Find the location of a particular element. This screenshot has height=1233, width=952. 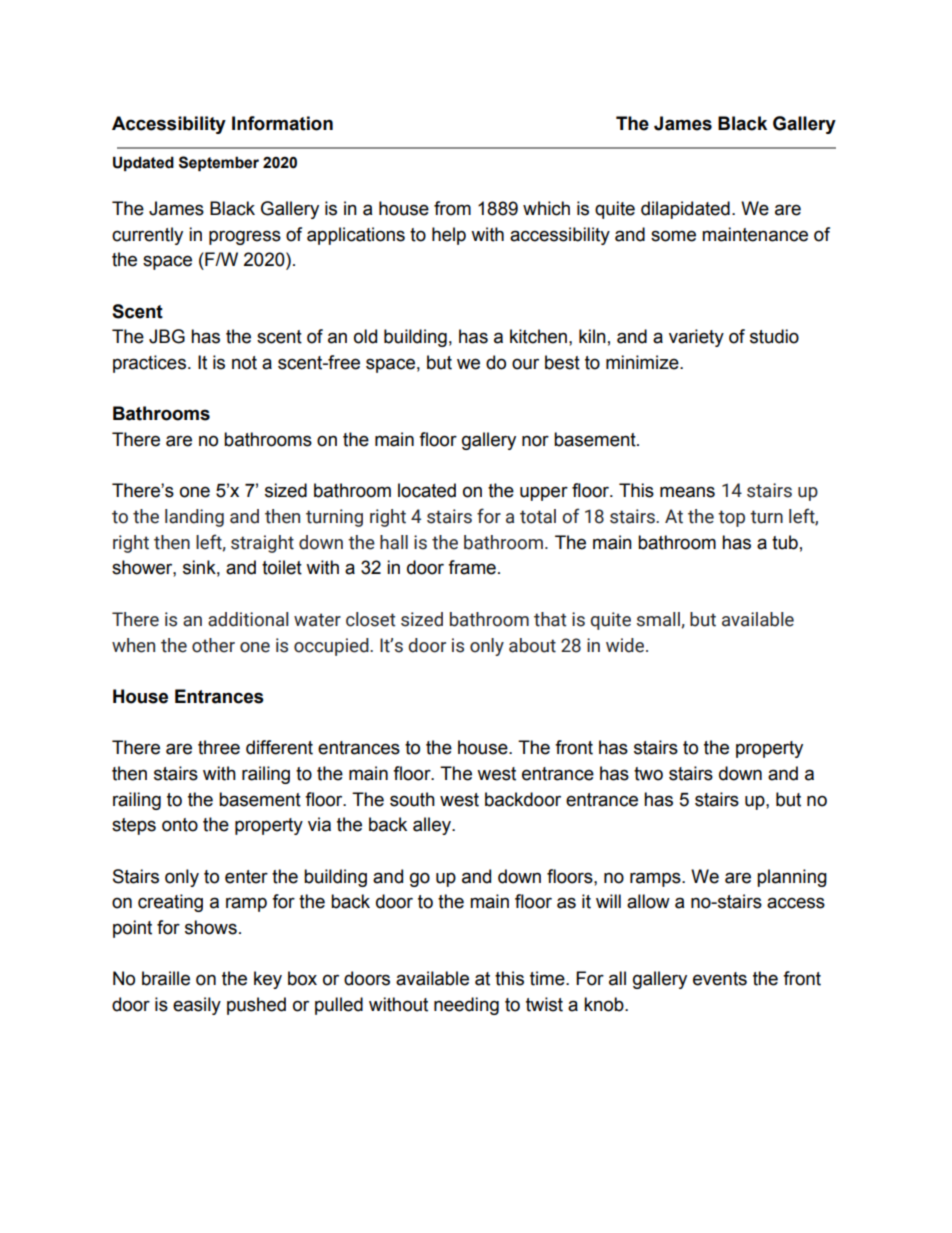

dilapidated is located at coordinates (685, 210).
